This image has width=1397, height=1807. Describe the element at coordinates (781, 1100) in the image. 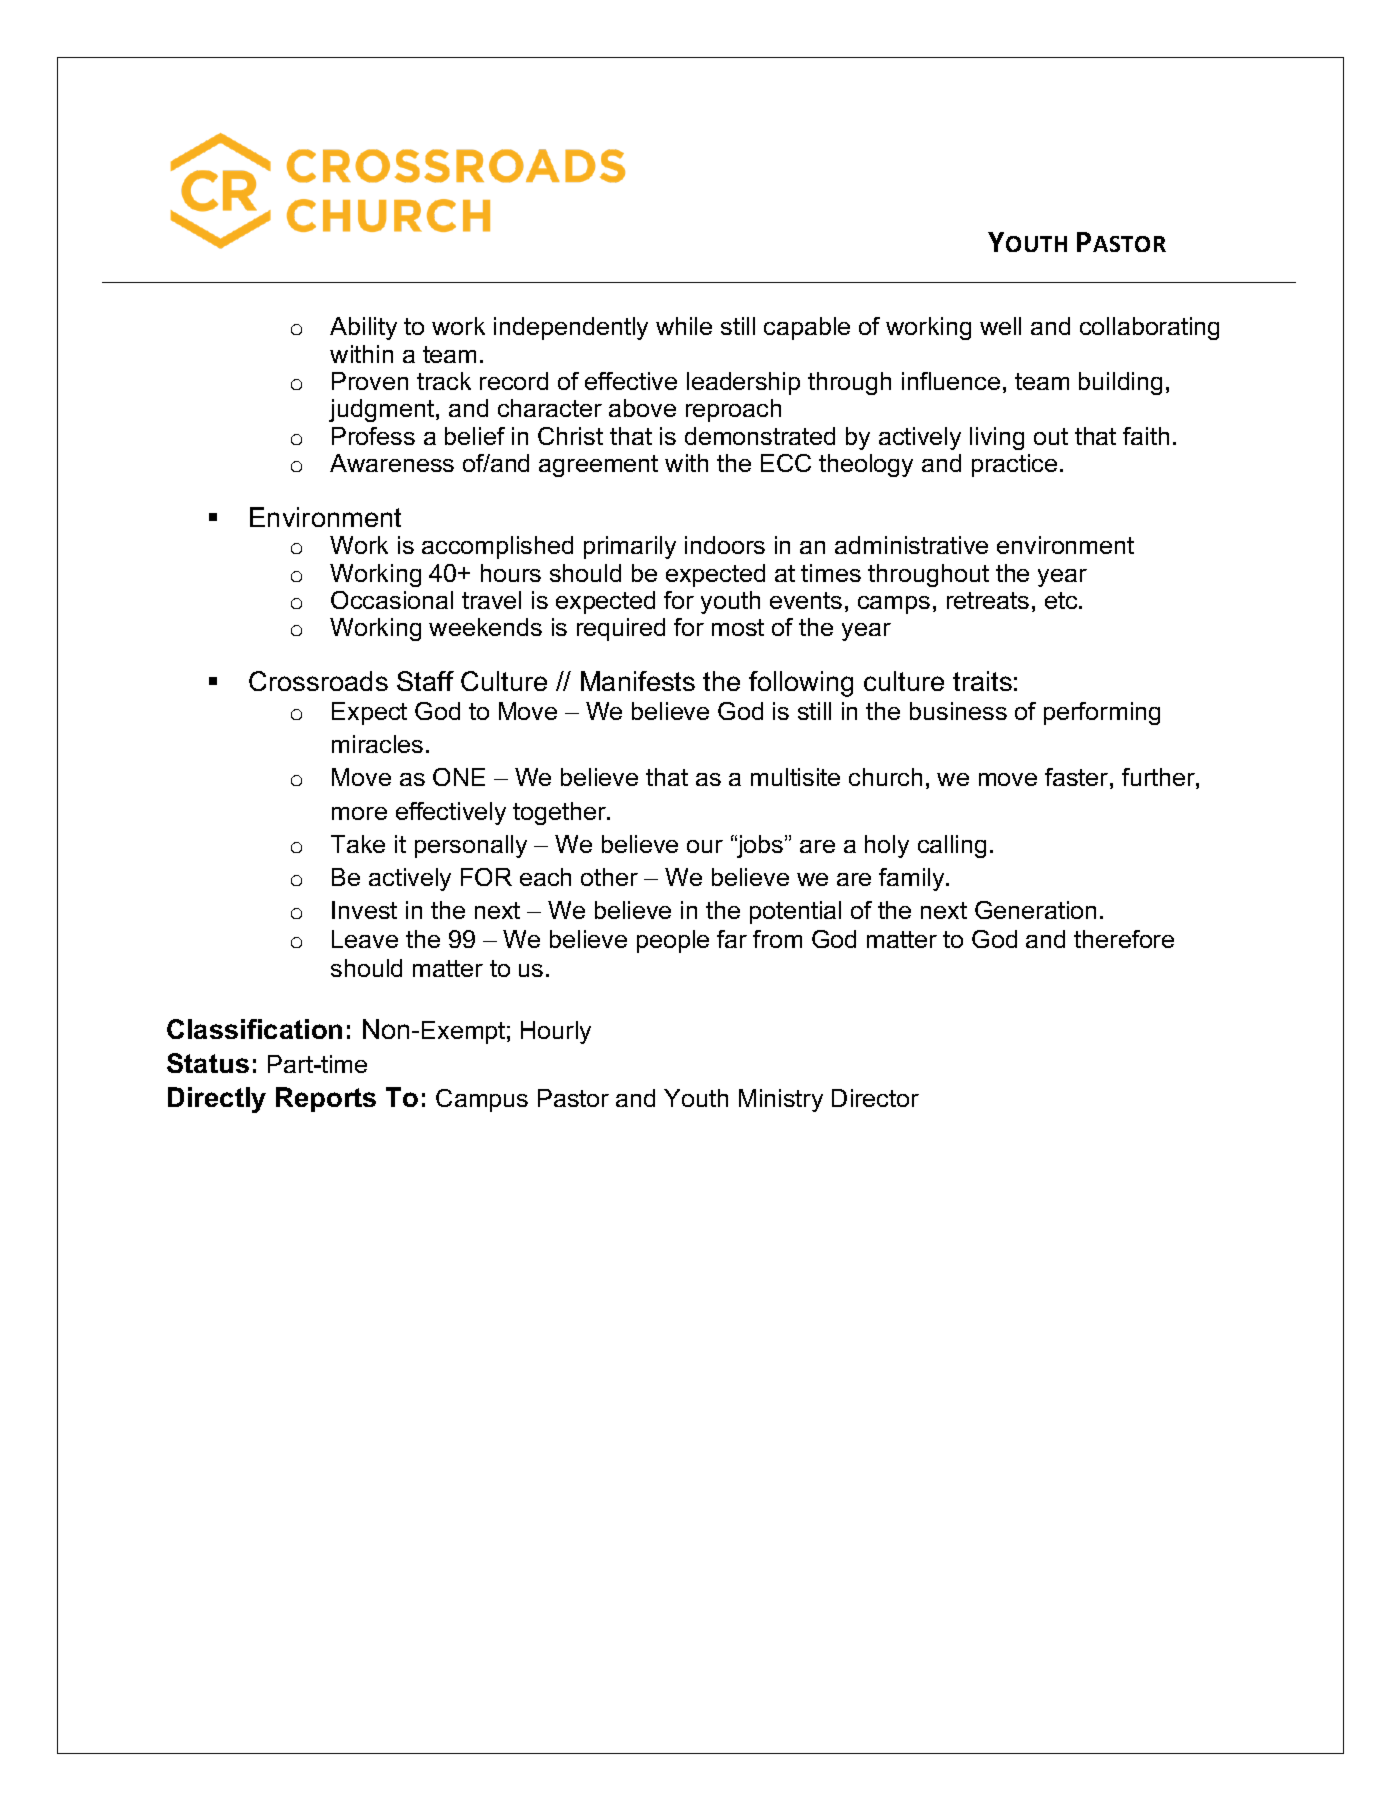

I see `Ministry` at that location.
